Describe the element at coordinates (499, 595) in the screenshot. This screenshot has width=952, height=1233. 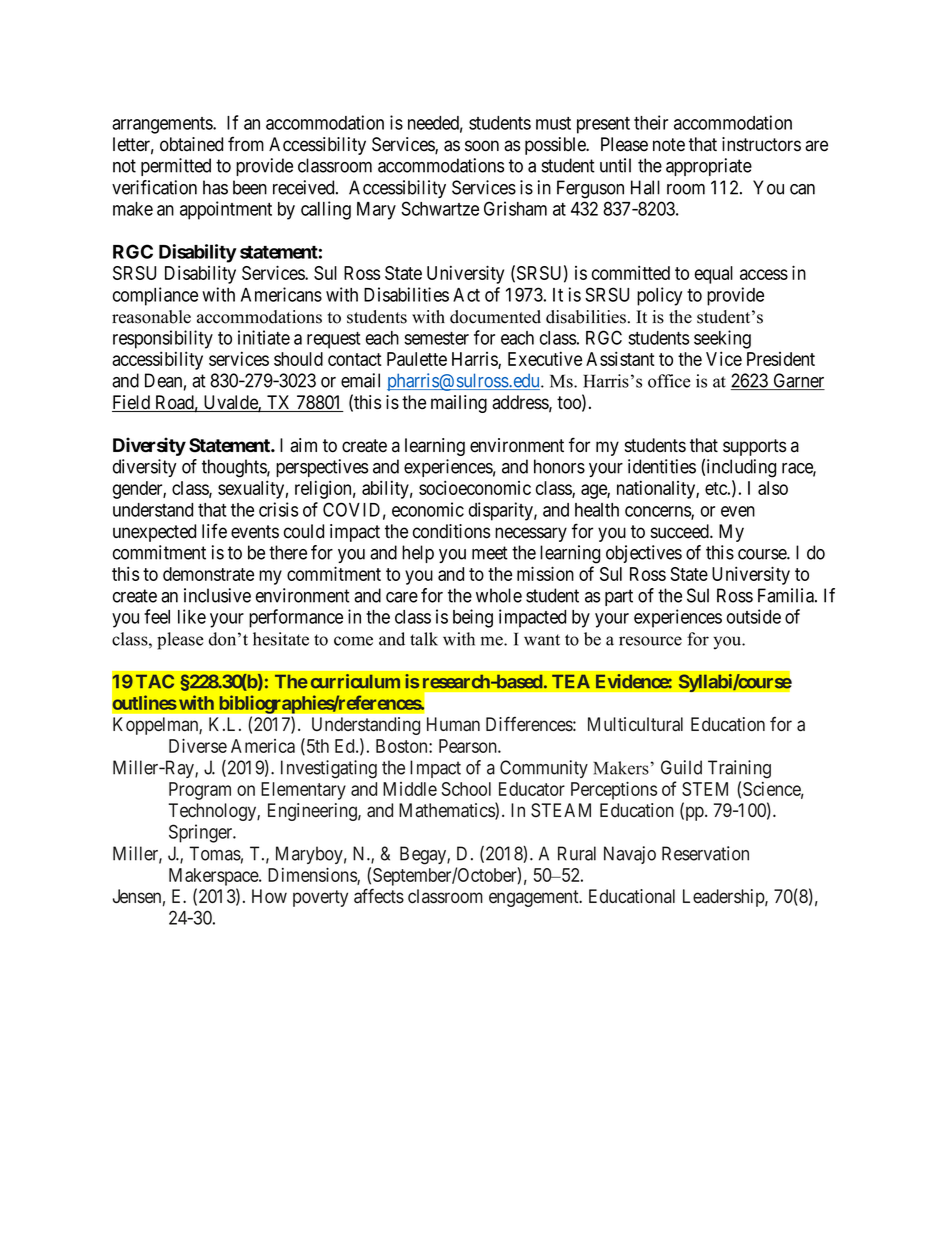
I see `whole` at that location.
